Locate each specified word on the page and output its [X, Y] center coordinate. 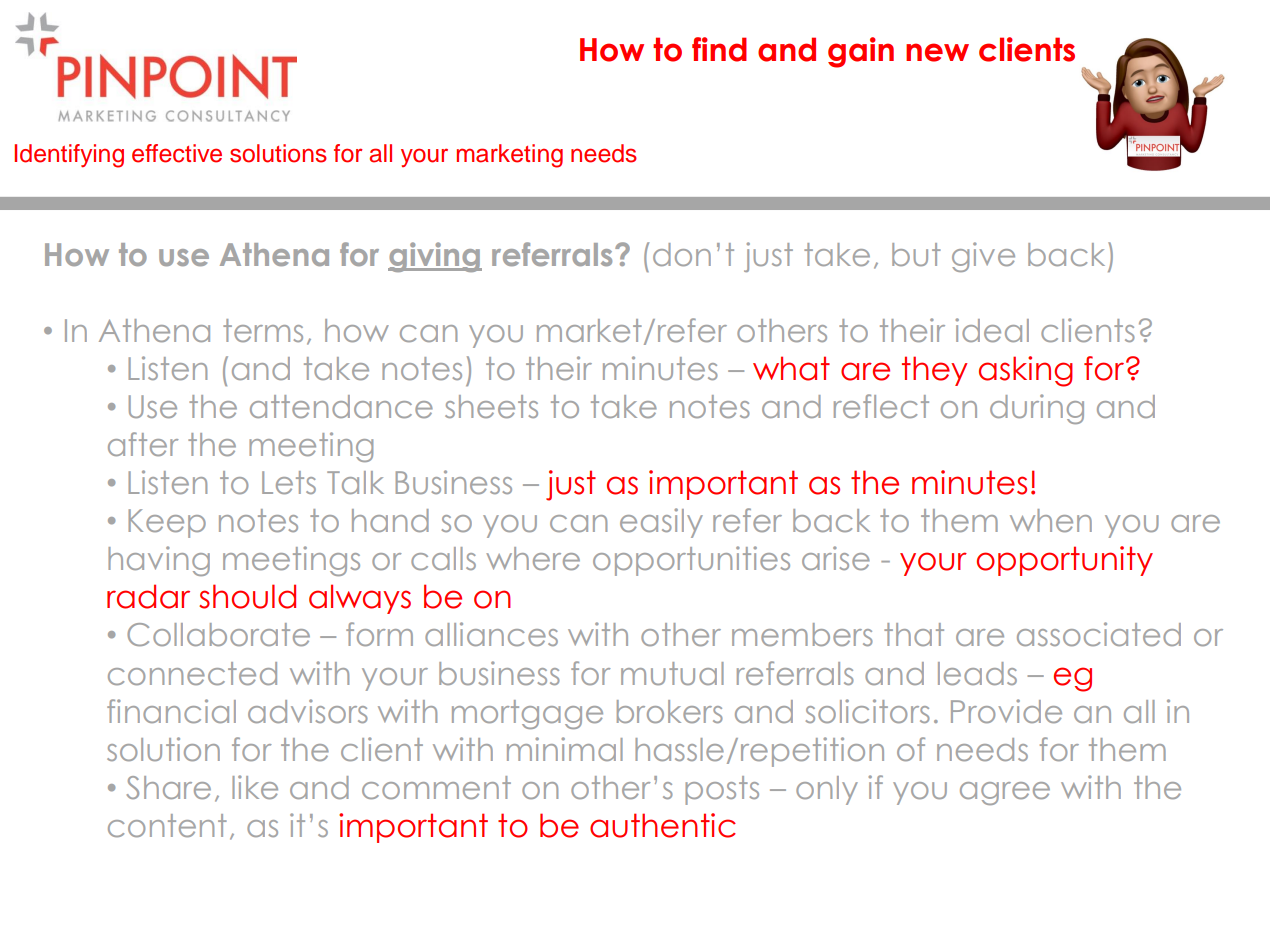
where [533, 558]
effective [177, 153]
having [159, 561]
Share [169, 787]
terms [263, 330]
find [719, 49]
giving [435, 257]
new [937, 52]
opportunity [1065, 561]
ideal [992, 330]
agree [1005, 793]
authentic [663, 825]
